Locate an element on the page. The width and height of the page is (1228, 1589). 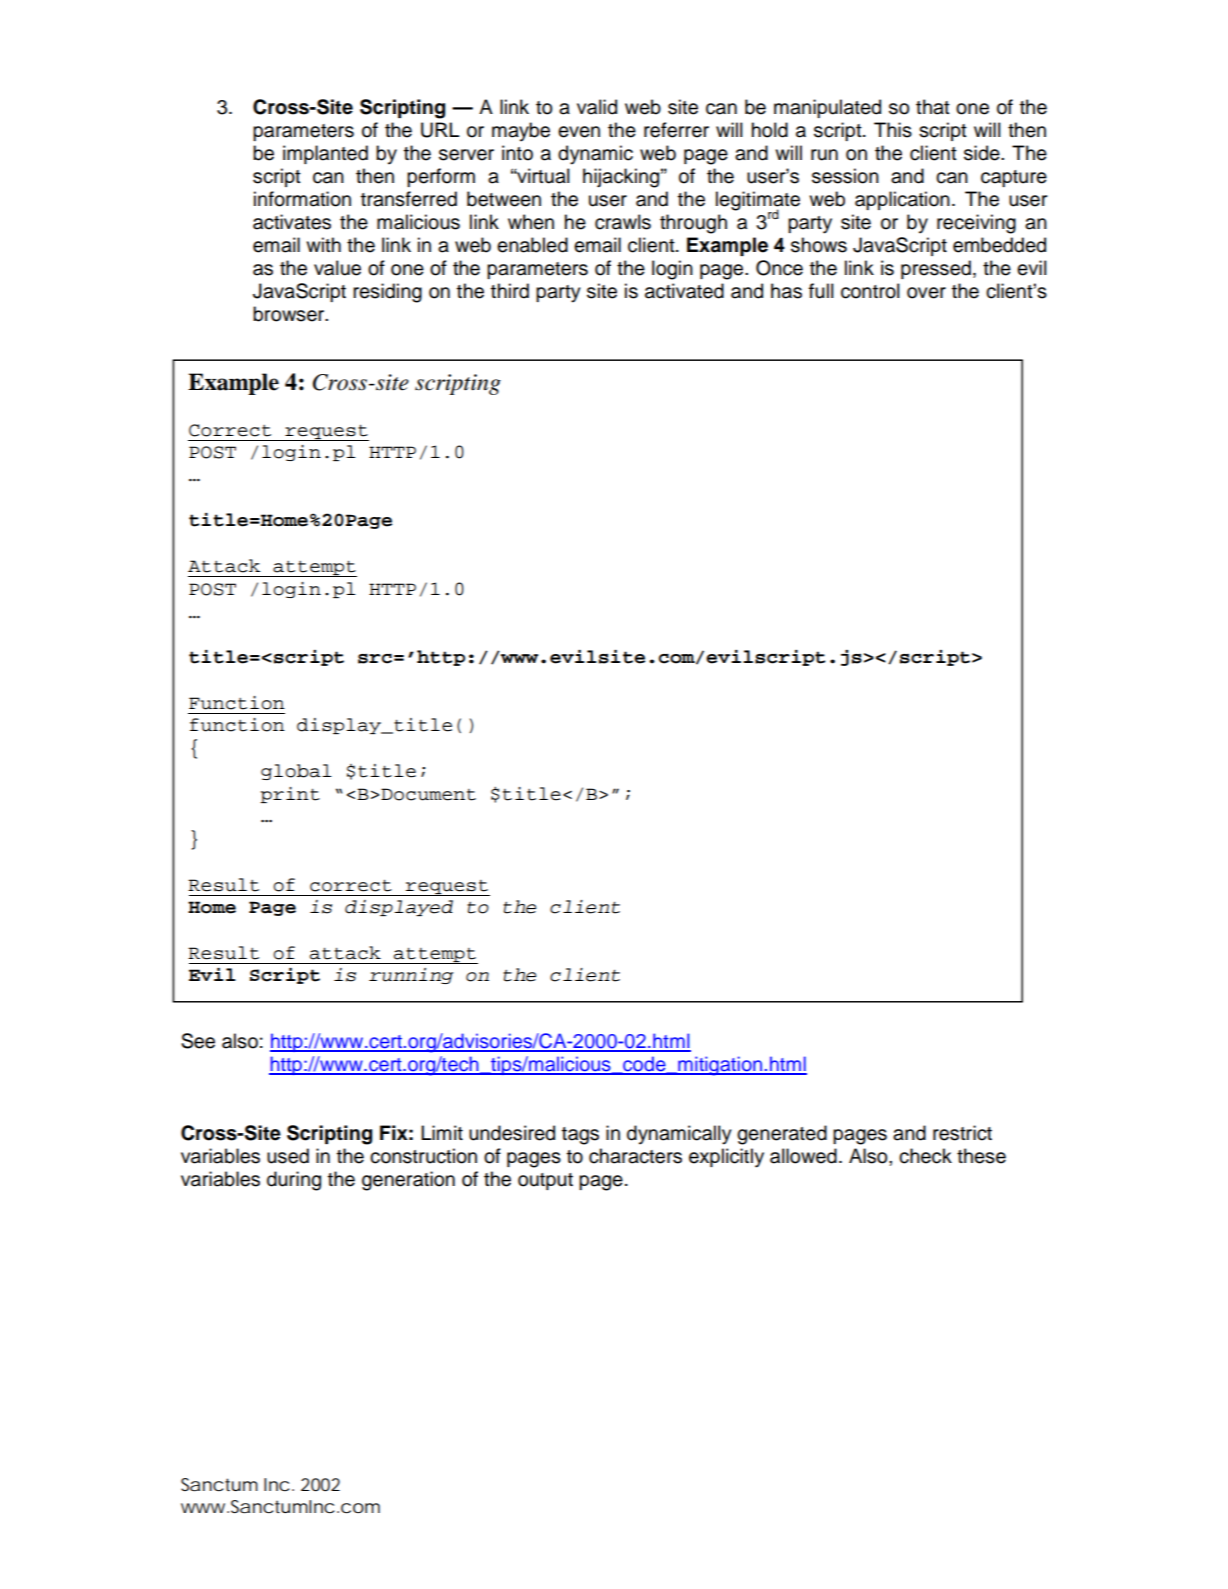
used is located at coordinates (288, 1156).
